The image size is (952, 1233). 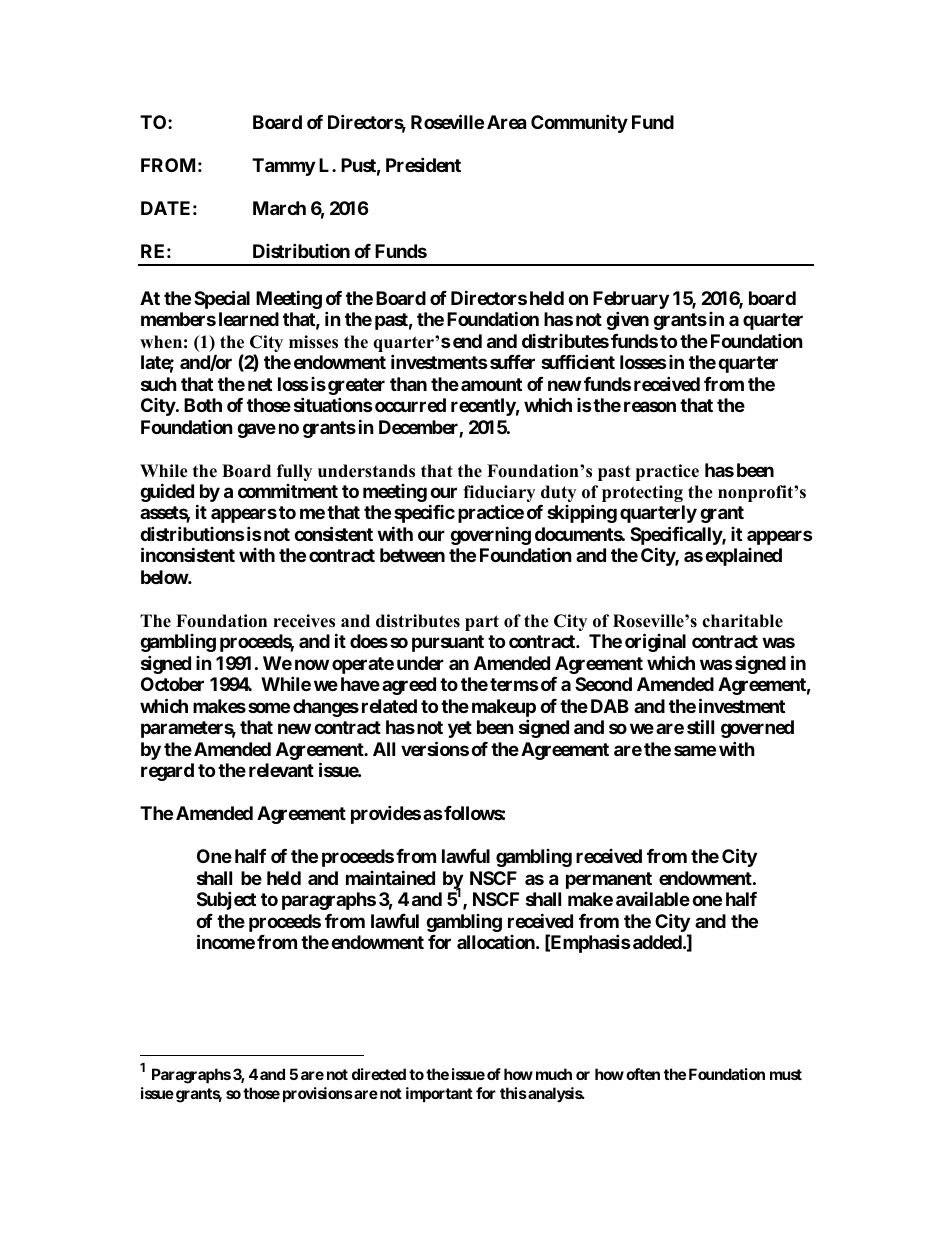 What do you see at coordinates (579, 123) in the screenshot?
I see `Community` at bounding box center [579, 123].
